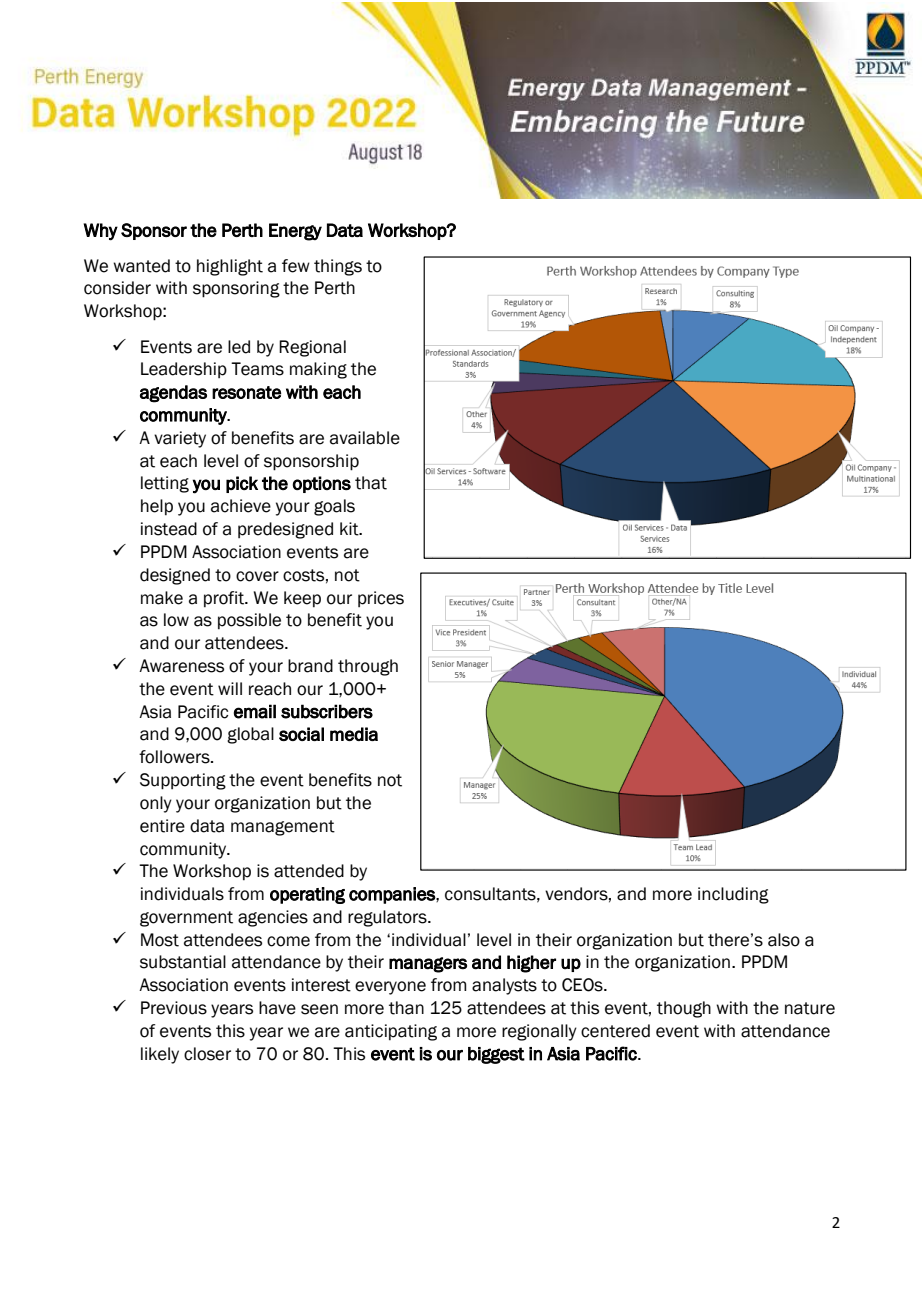 This screenshot has height=1308, width=924. Describe the element at coordinates (381, 599) in the screenshot. I see `prices` at that location.
